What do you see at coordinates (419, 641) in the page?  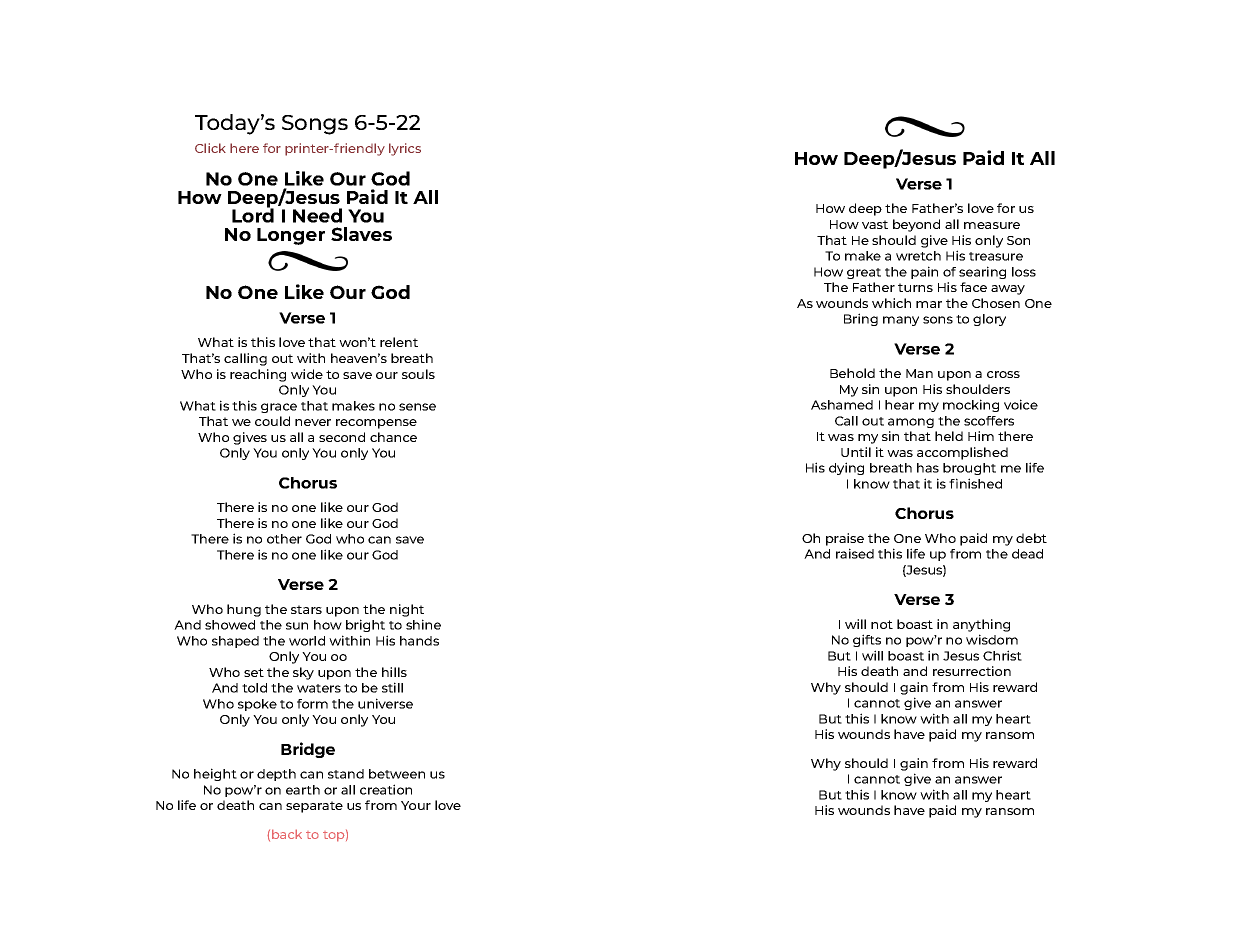 I see `hands` at bounding box center [419, 641].
